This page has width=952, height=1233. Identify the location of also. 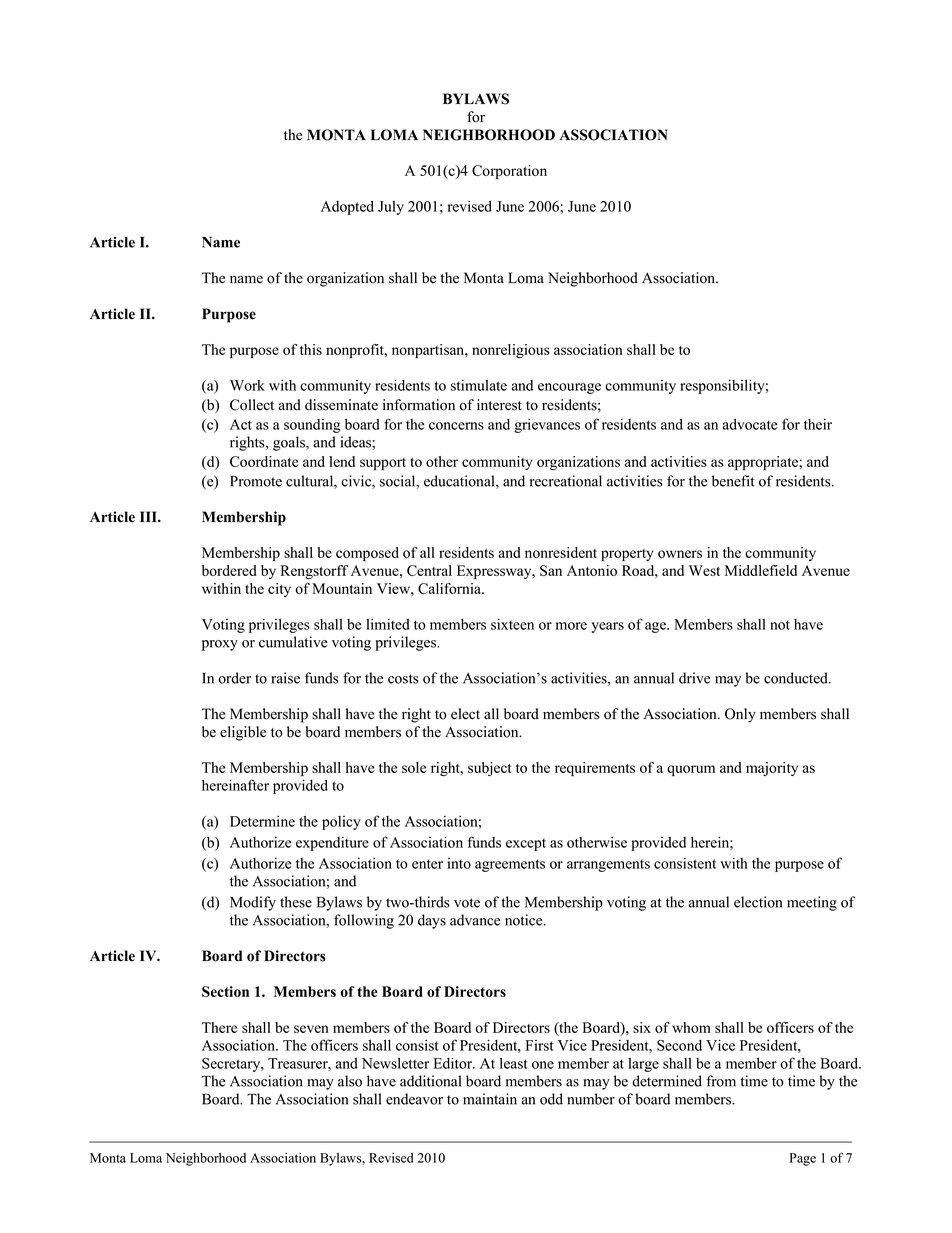
(350, 1081).
